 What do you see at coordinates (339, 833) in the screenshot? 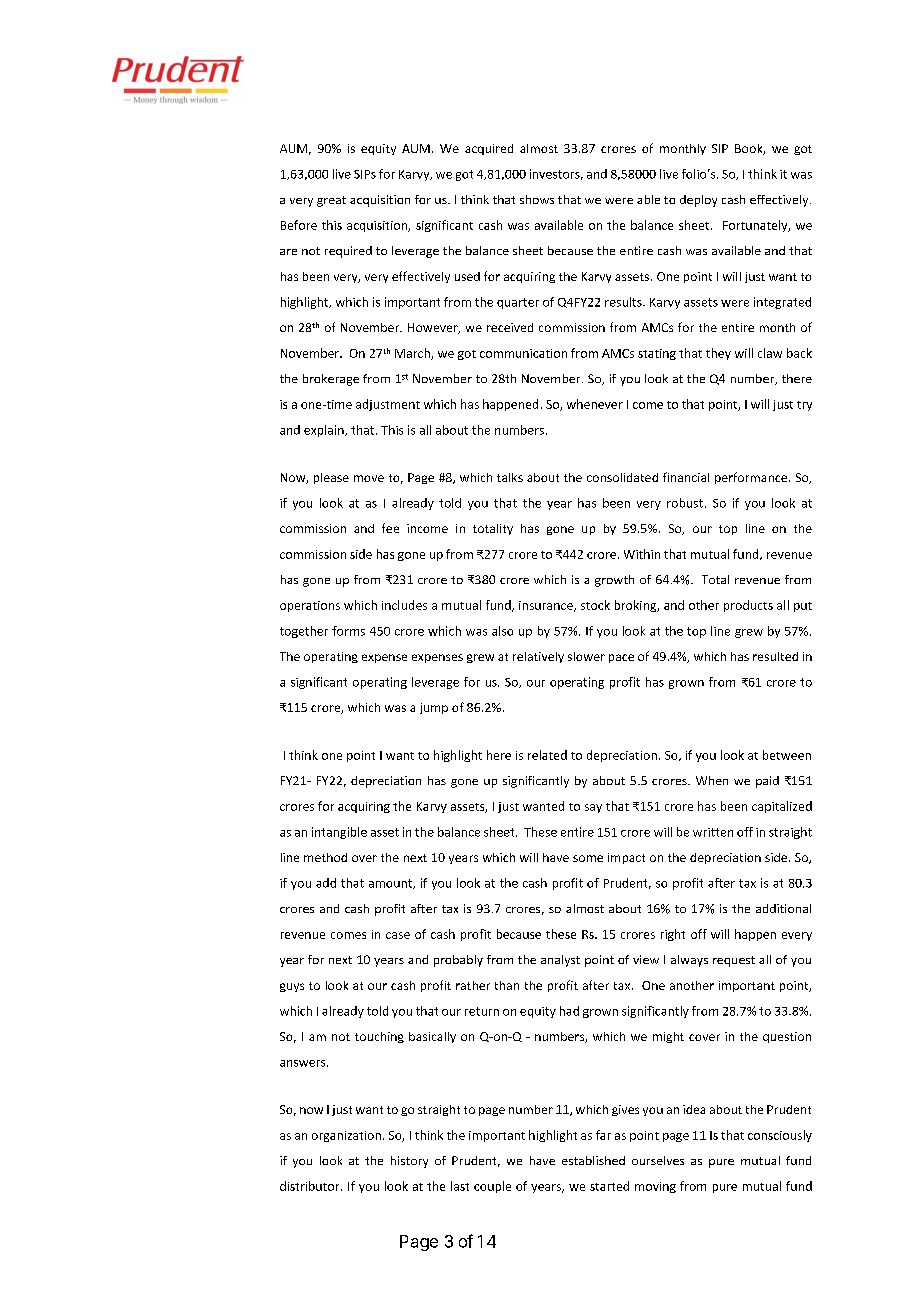
I see `intangible` at bounding box center [339, 833].
